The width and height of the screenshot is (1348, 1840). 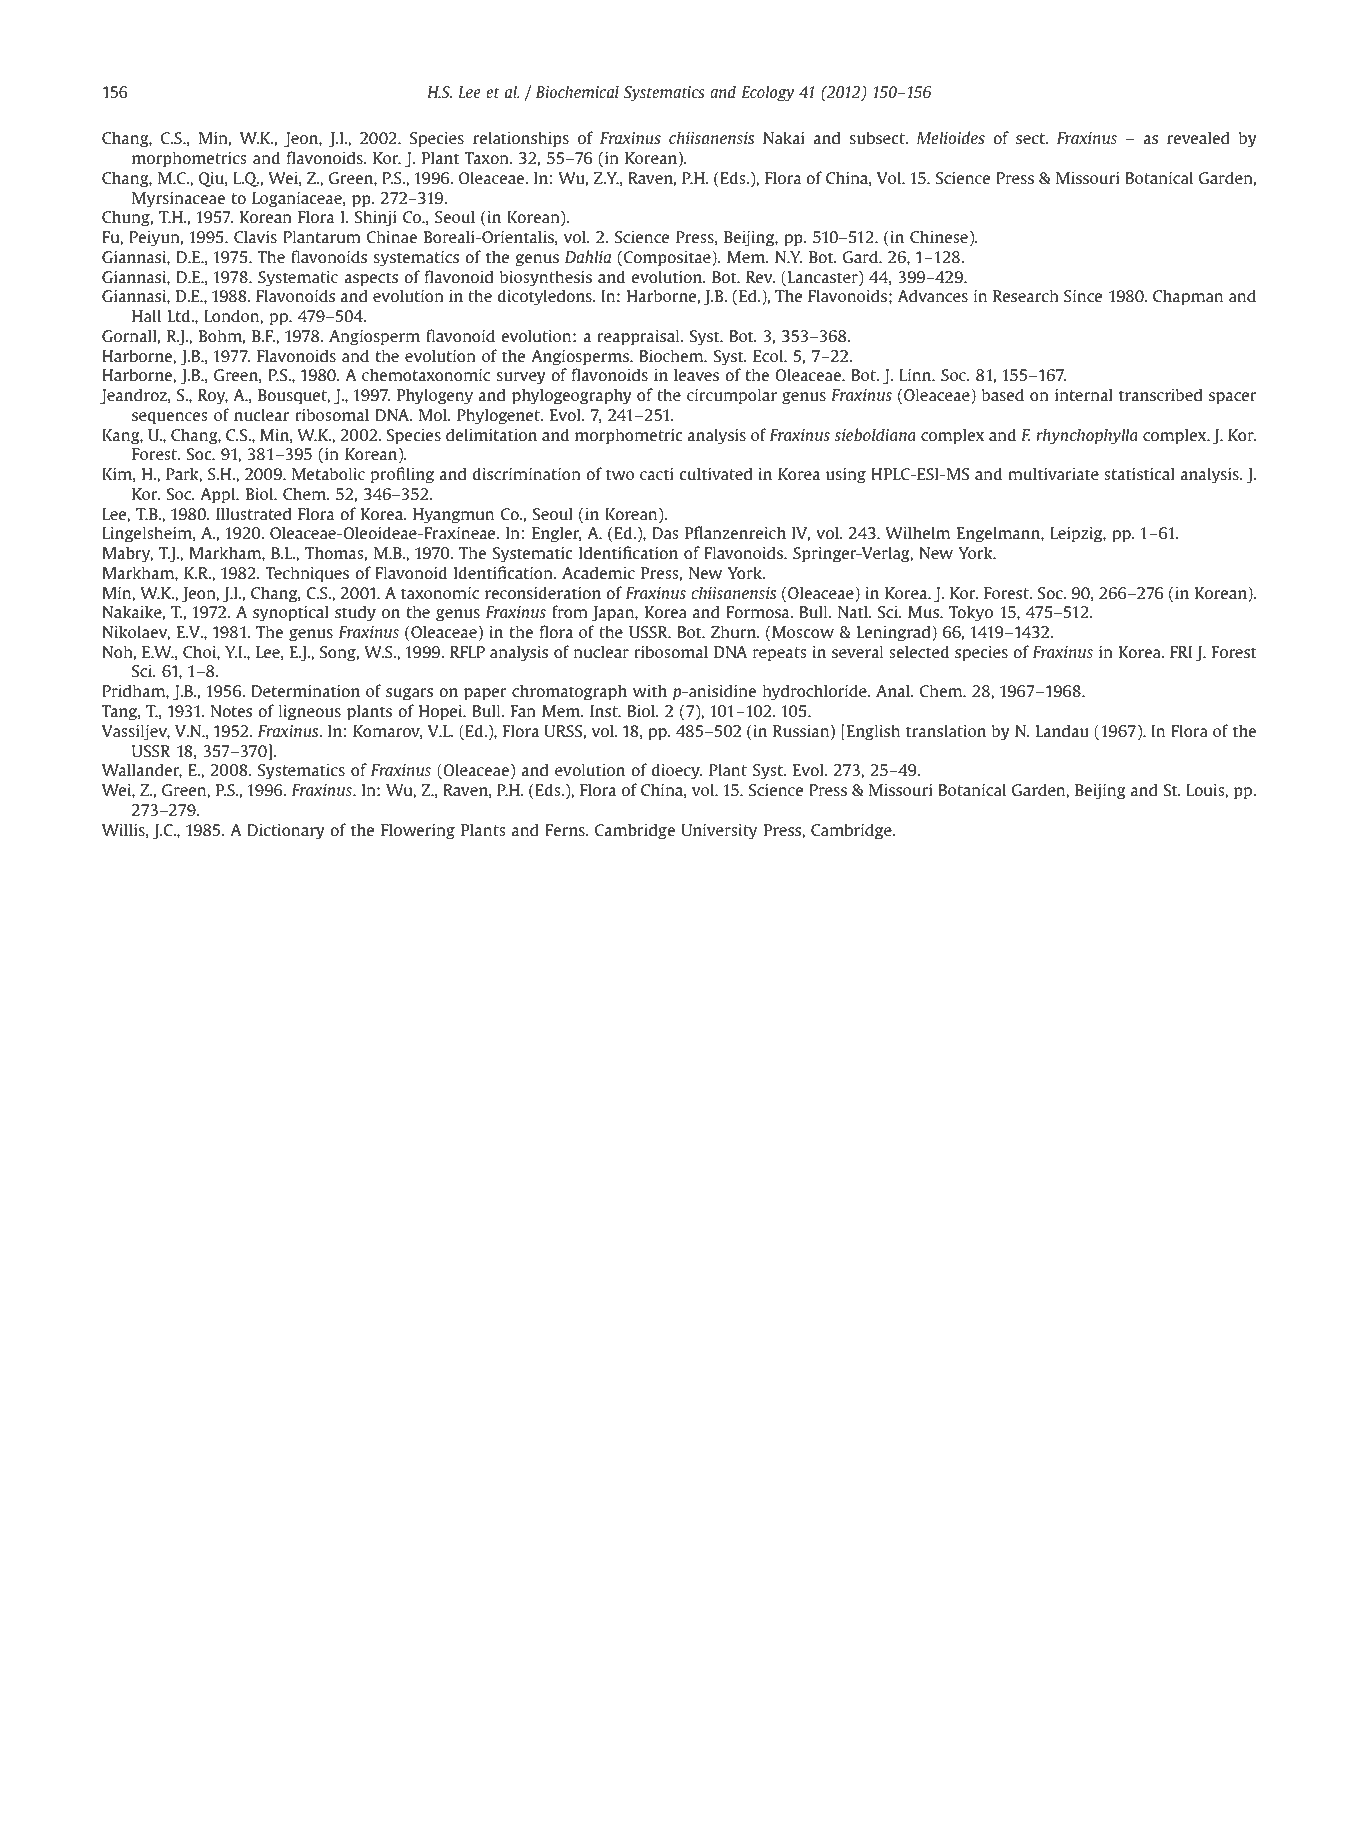 I want to click on Determination, so click(x=305, y=691).
